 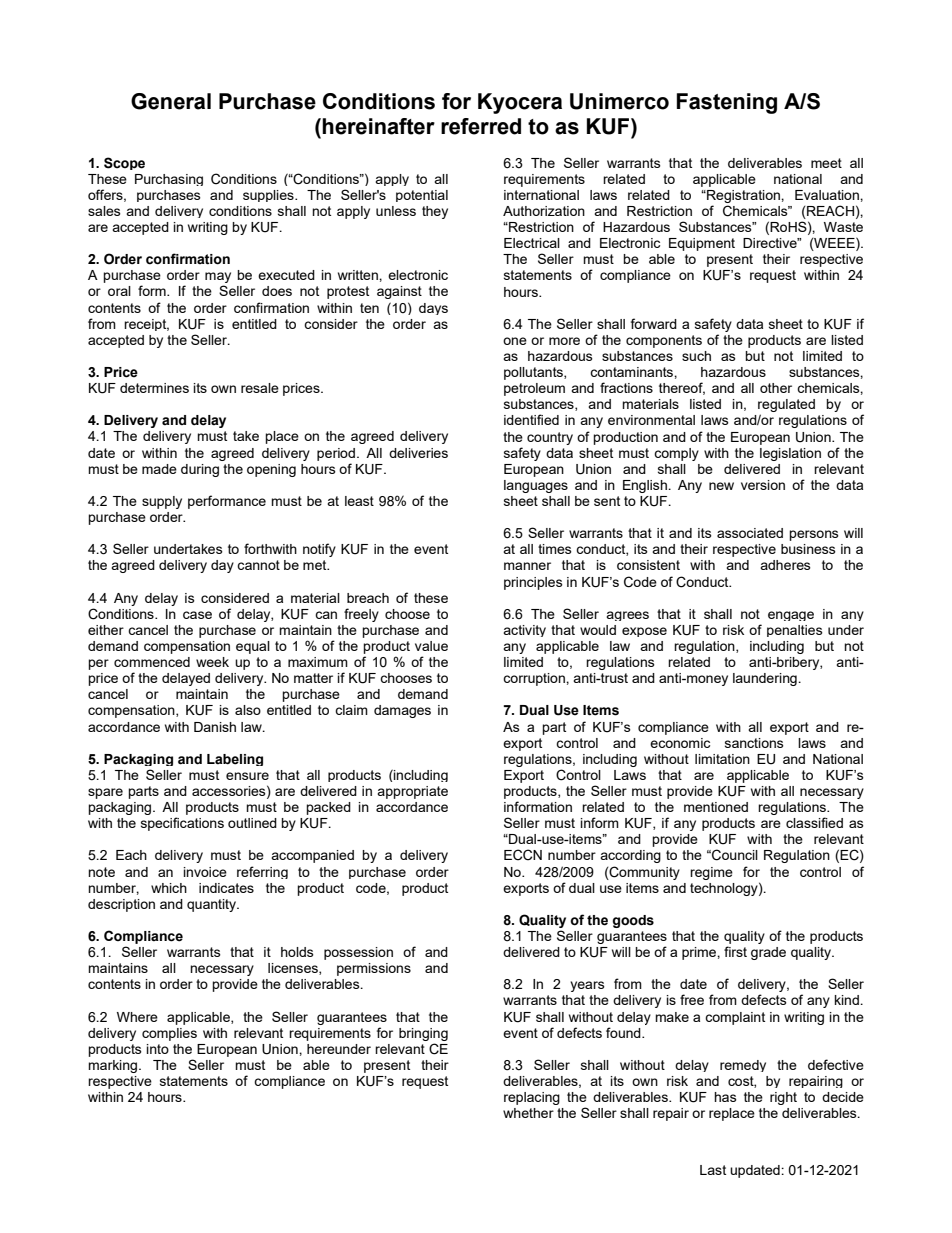 What do you see at coordinates (197, 615) in the image?
I see `case` at bounding box center [197, 615].
